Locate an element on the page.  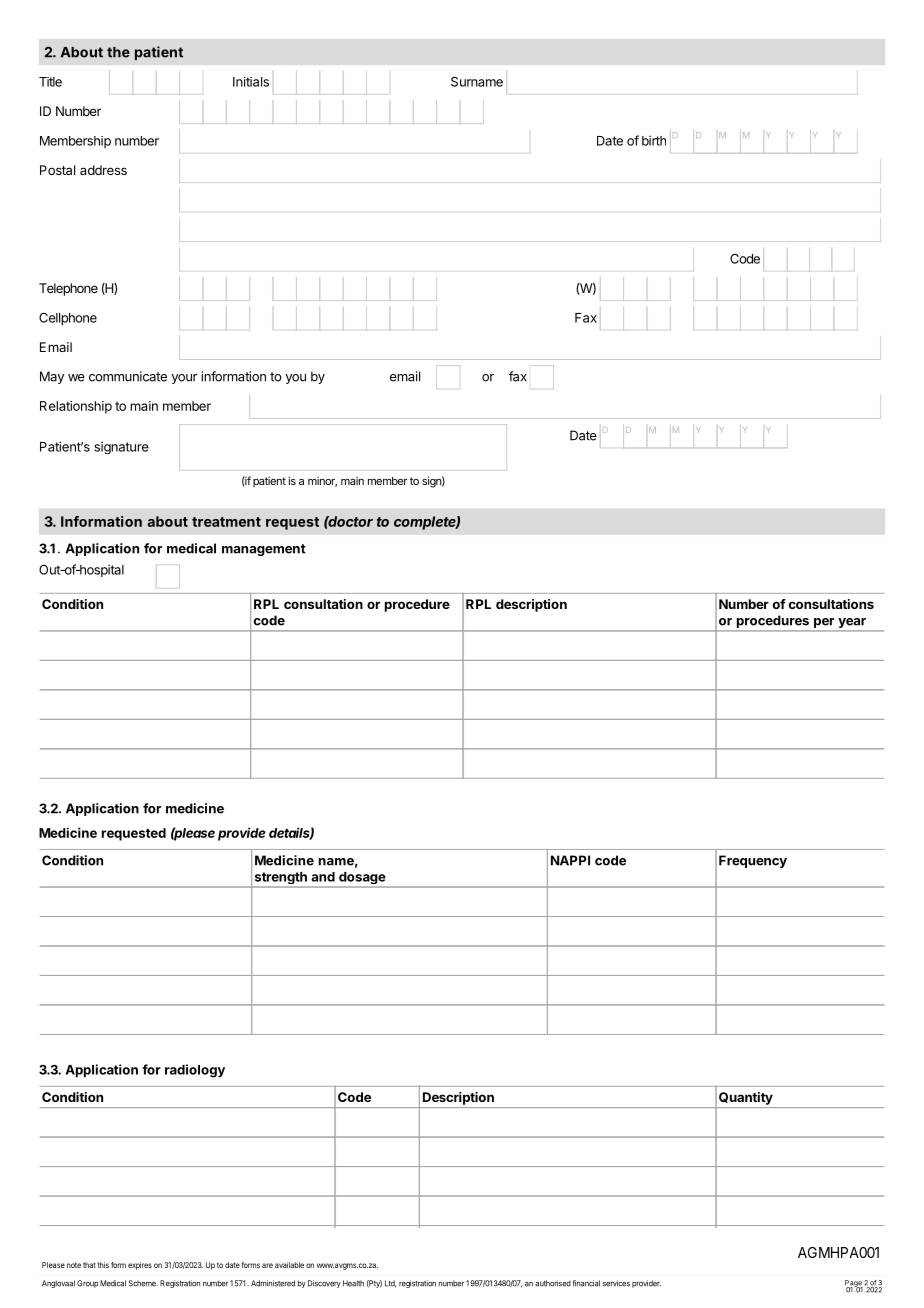
the is located at coordinates (118, 52).
